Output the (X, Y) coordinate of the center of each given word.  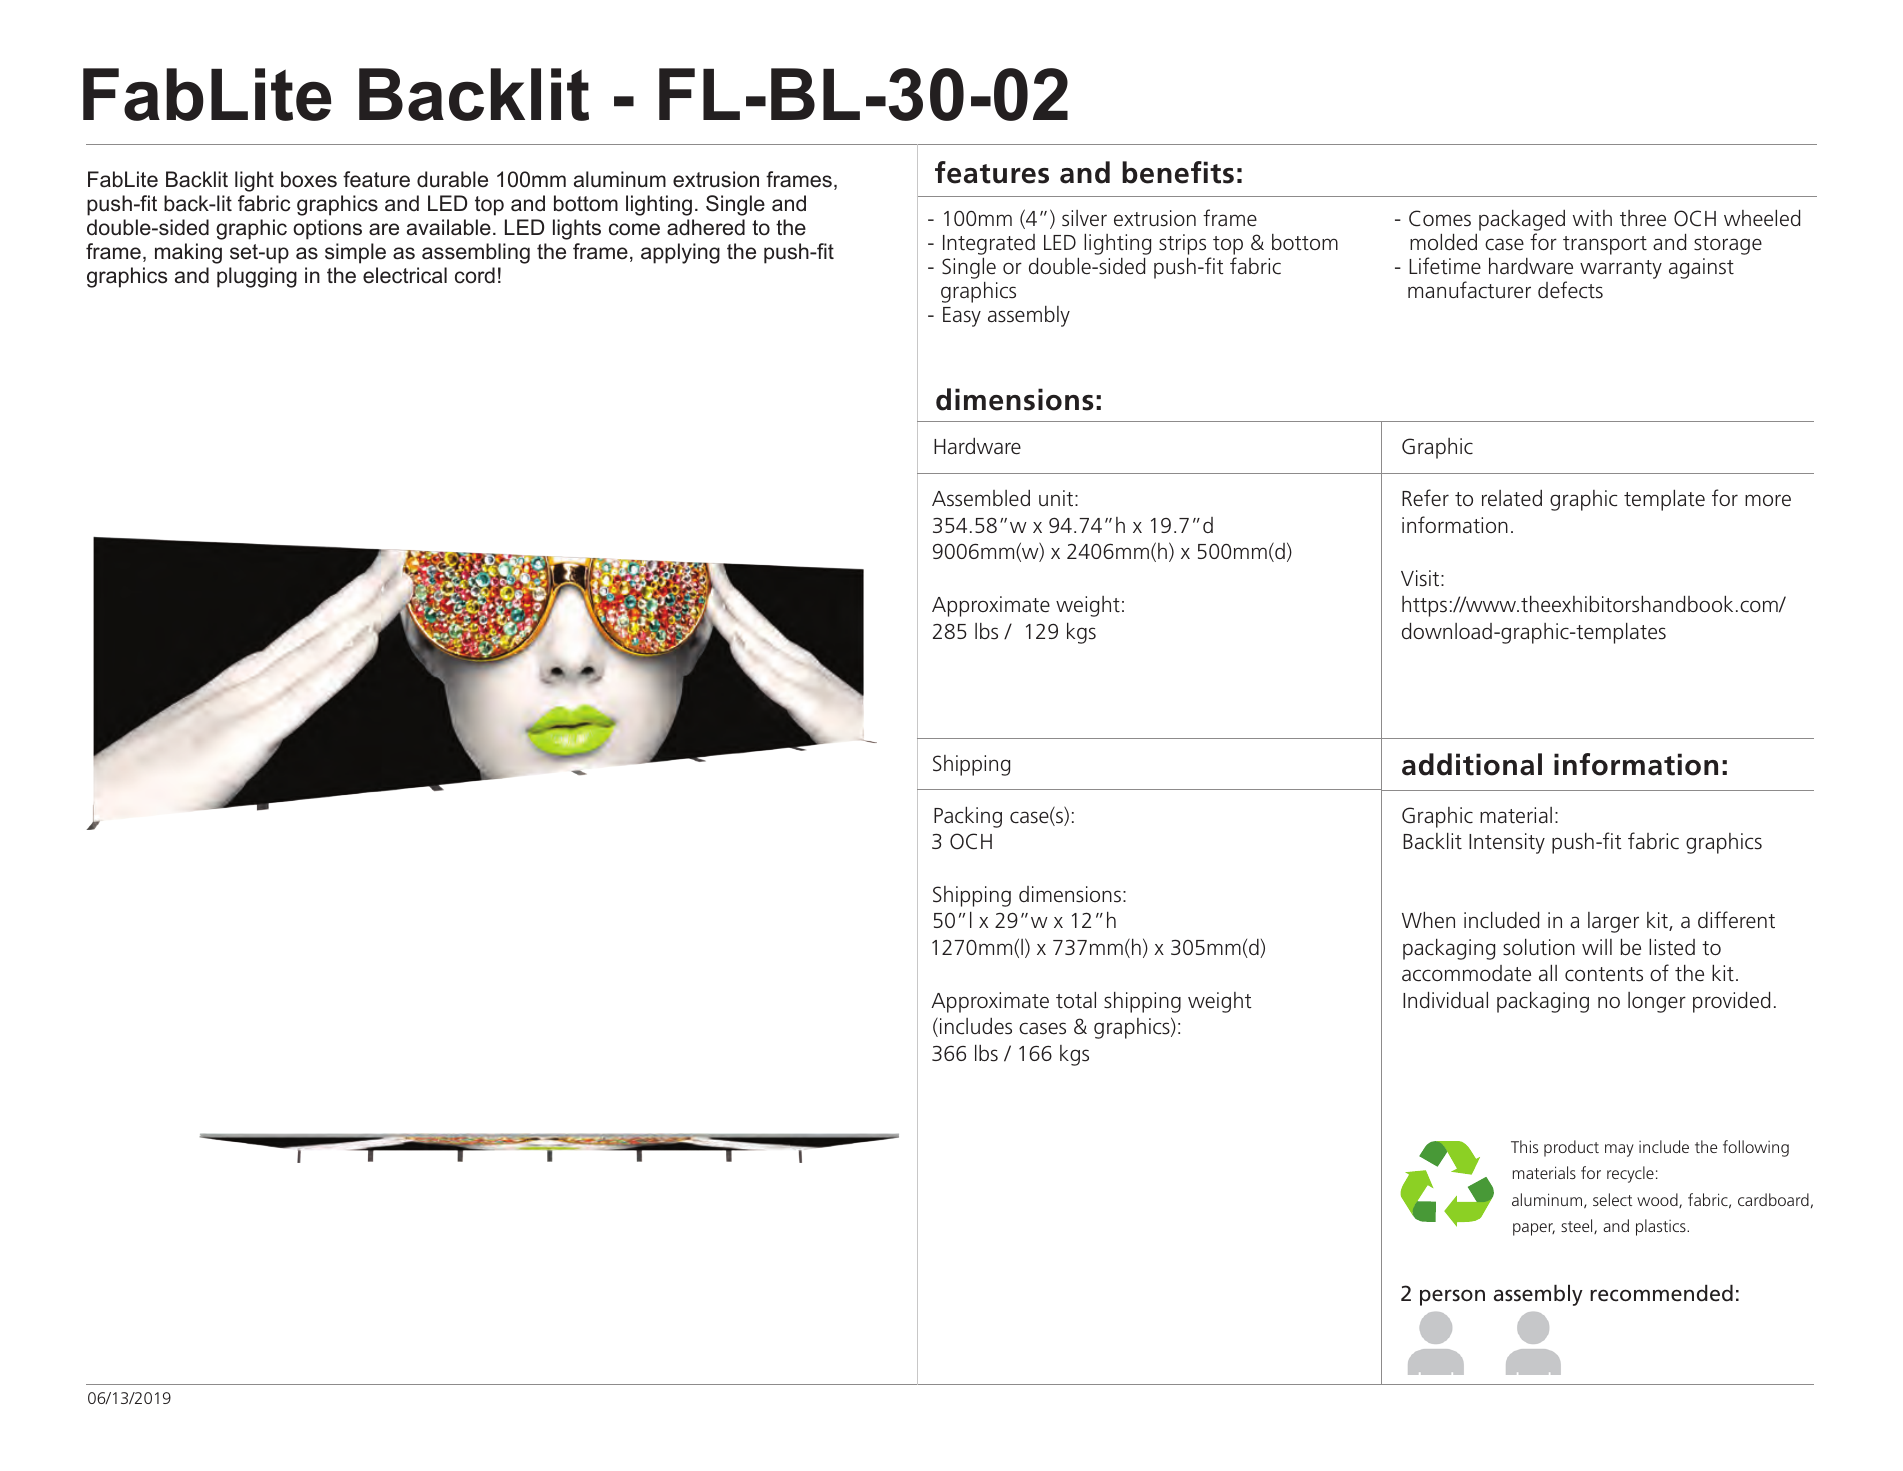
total (1076, 1000)
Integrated (989, 244)
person (1452, 1297)
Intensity (1507, 843)
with (1592, 218)
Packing (968, 817)
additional (1472, 764)
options (327, 229)
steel (1578, 1226)
